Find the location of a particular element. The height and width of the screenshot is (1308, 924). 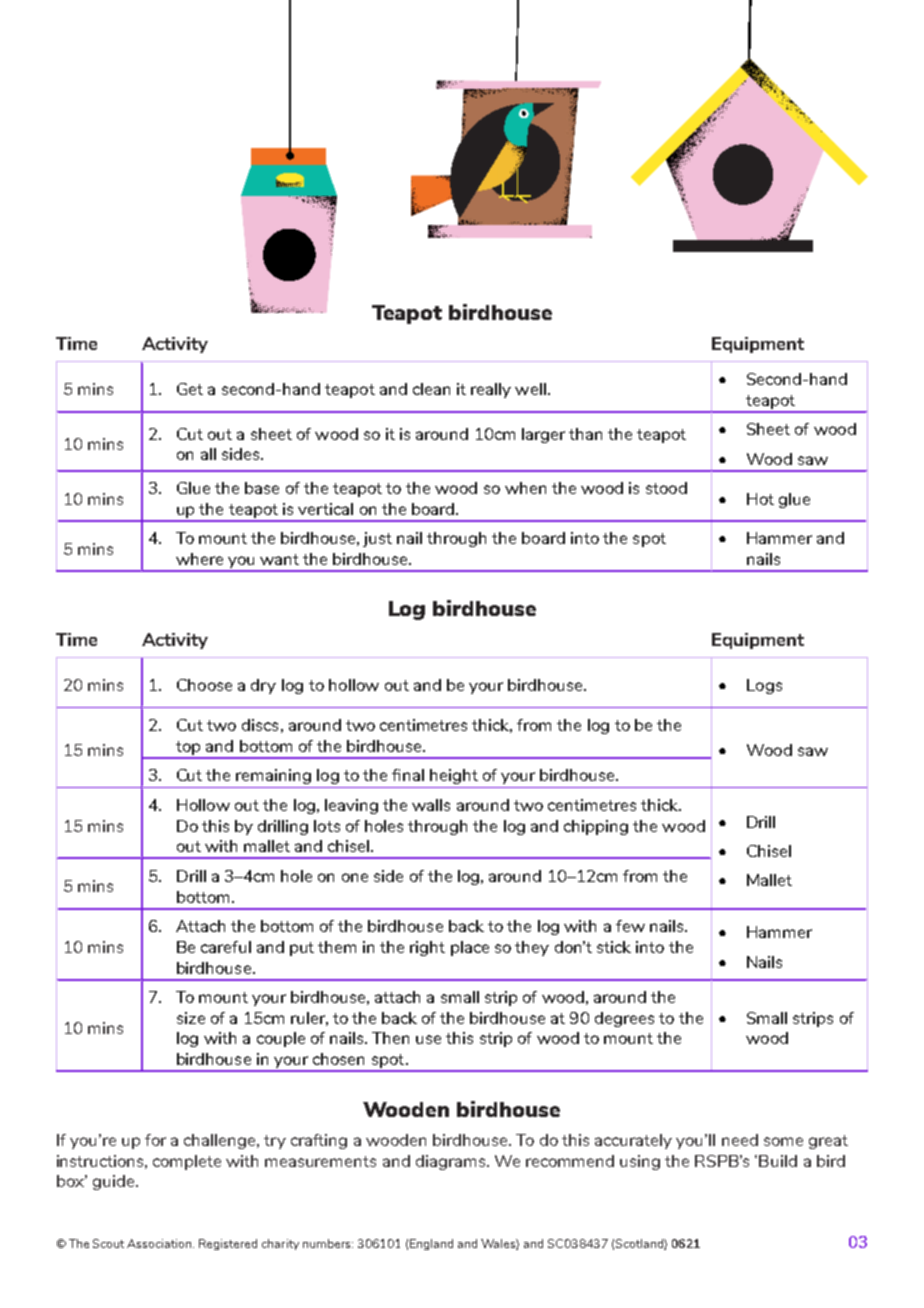

size is located at coordinates (191, 1018).
